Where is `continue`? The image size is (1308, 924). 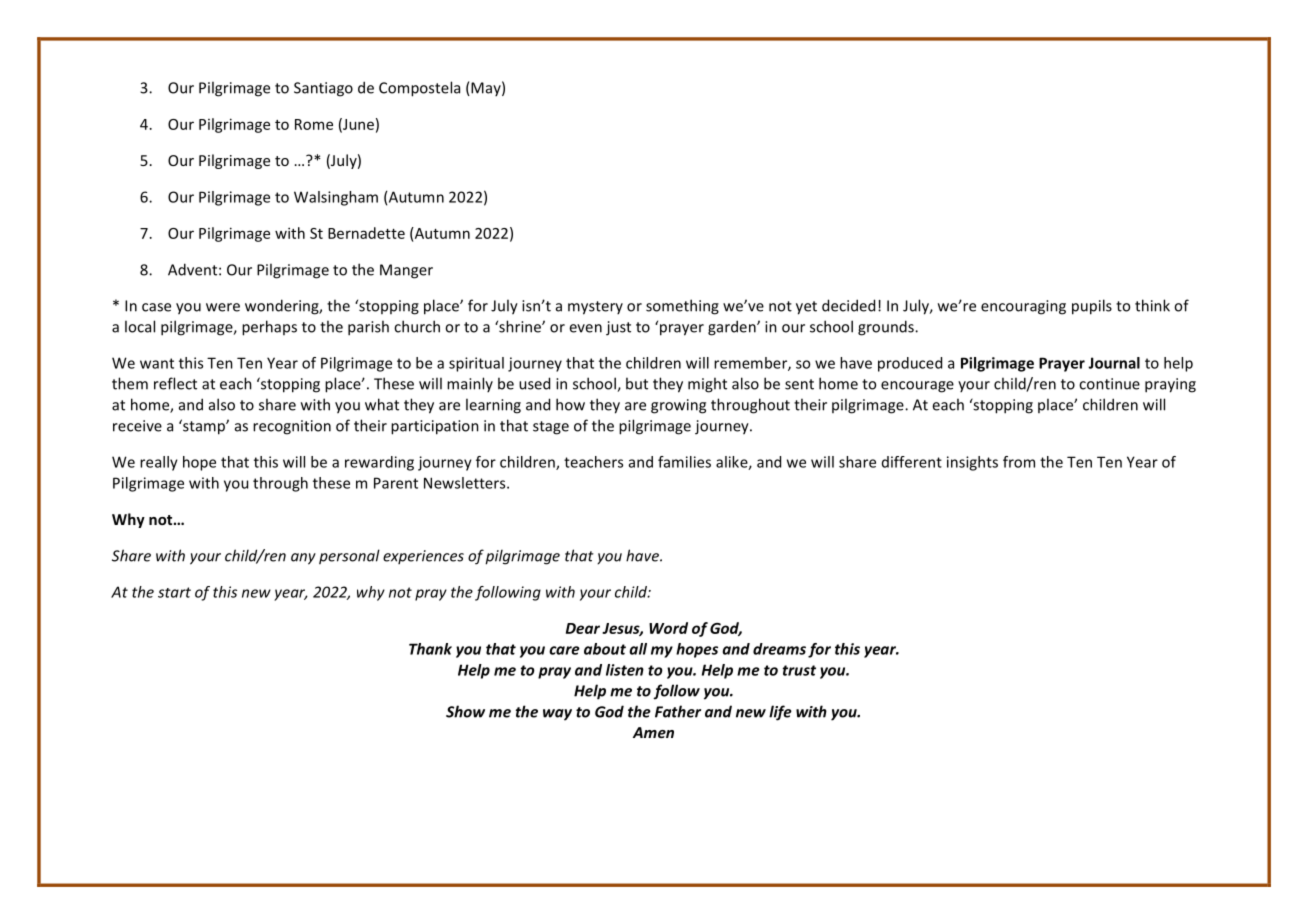
continue is located at coordinates (1109, 384).
